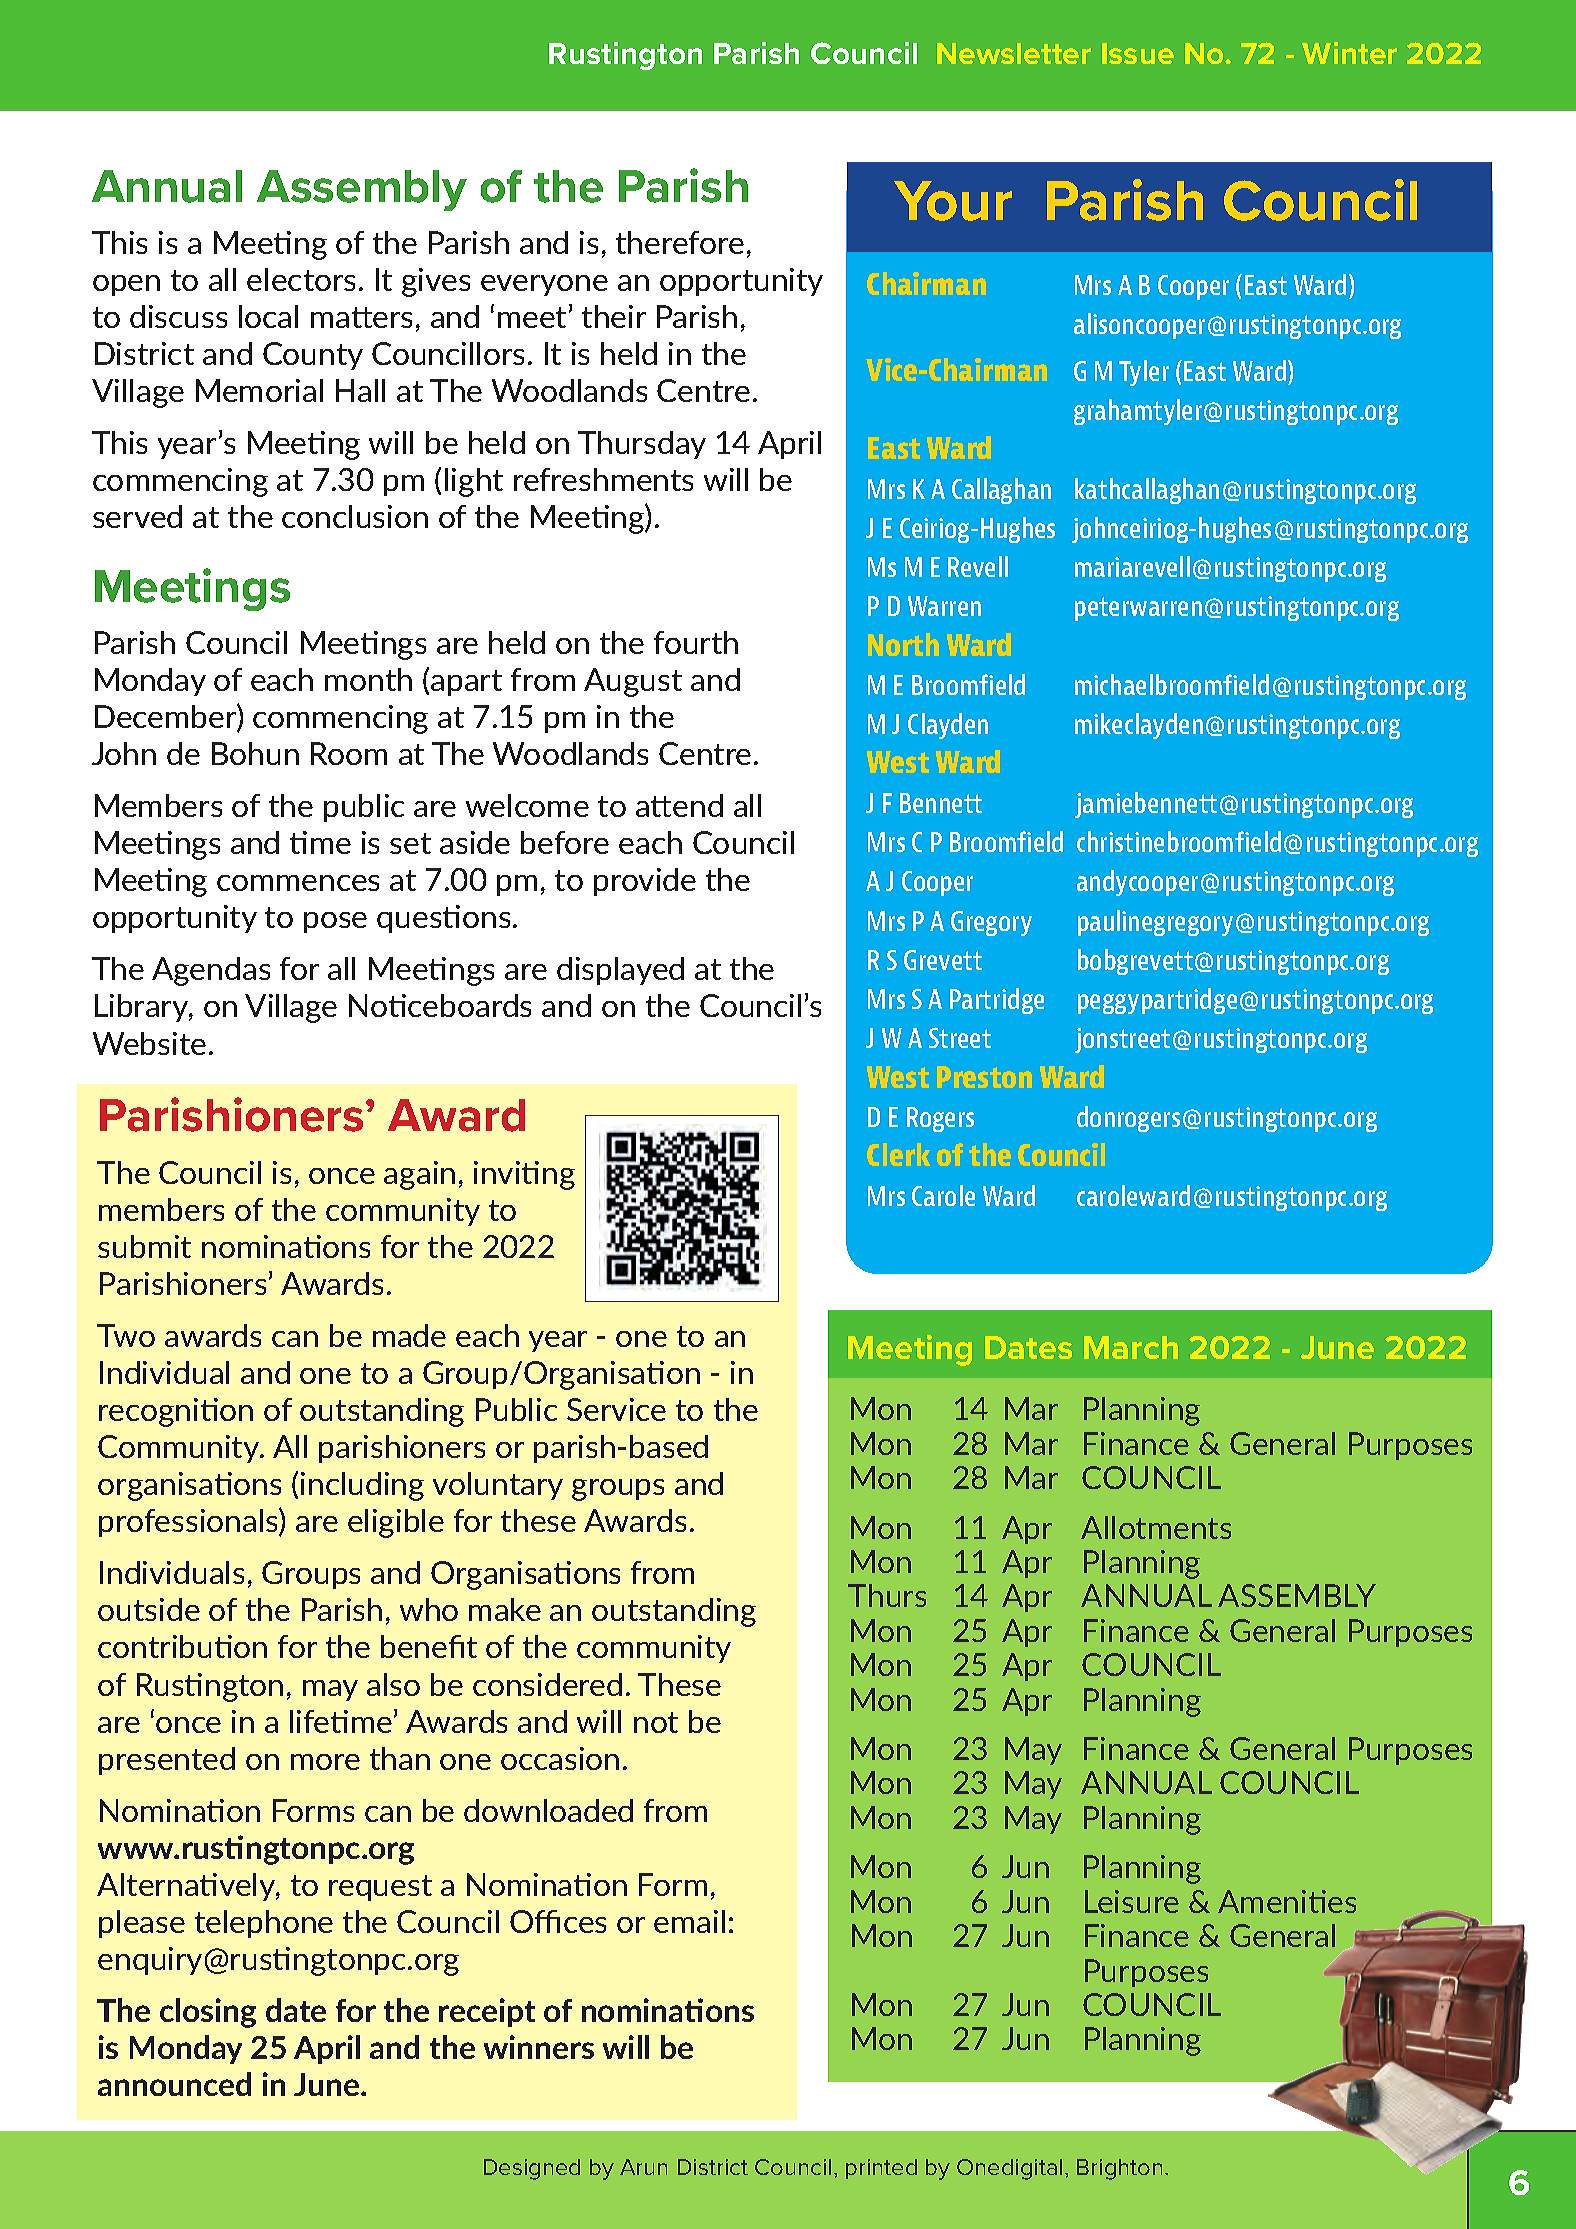 The height and width of the screenshot is (2229, 1576). I want to click on Issue, so click(1138, 53).
